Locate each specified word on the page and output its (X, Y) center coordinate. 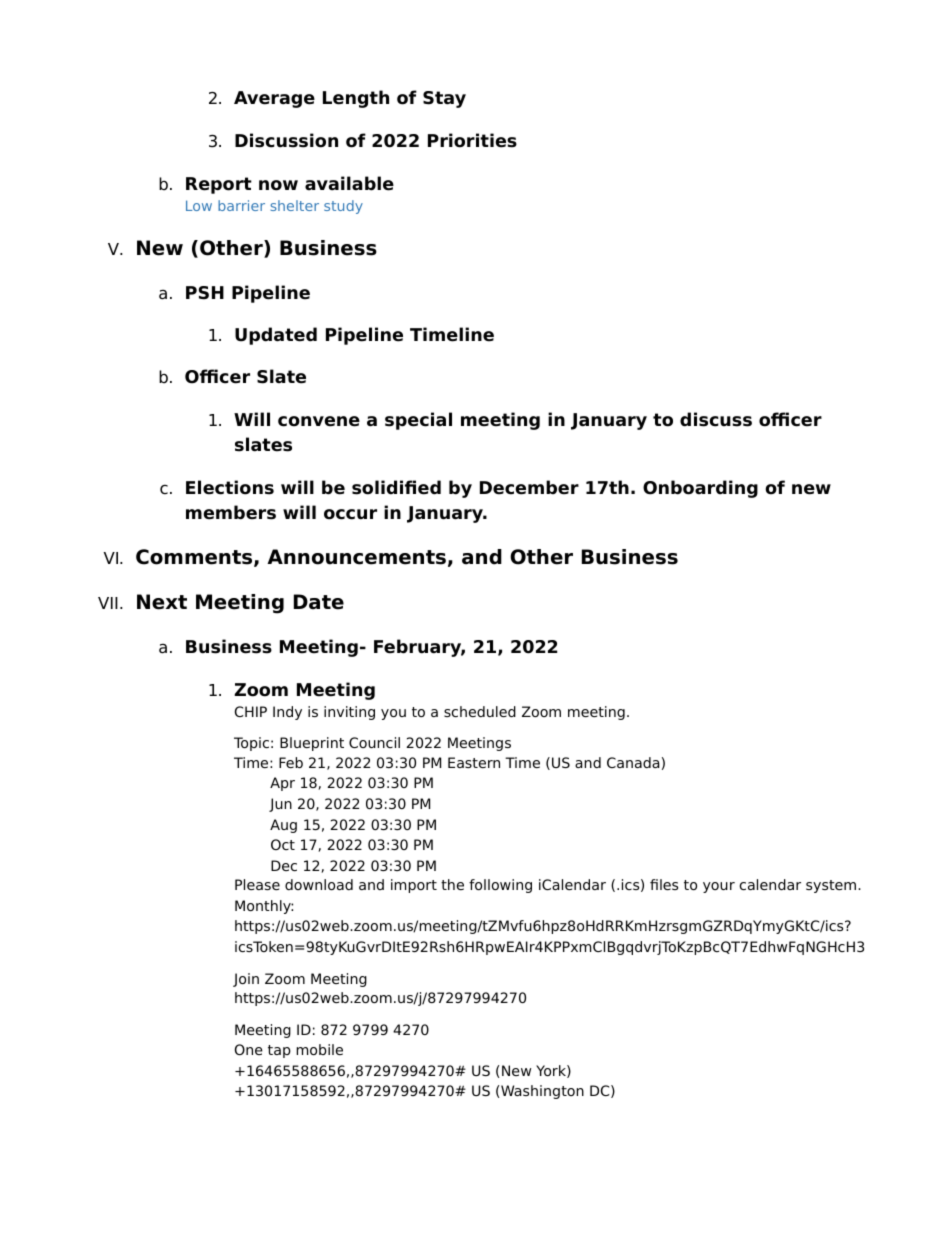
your (719, 887)
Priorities (472, 140)
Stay (444, 99)
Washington (542, 1092)
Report (219, 185)
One (249, 1049)
